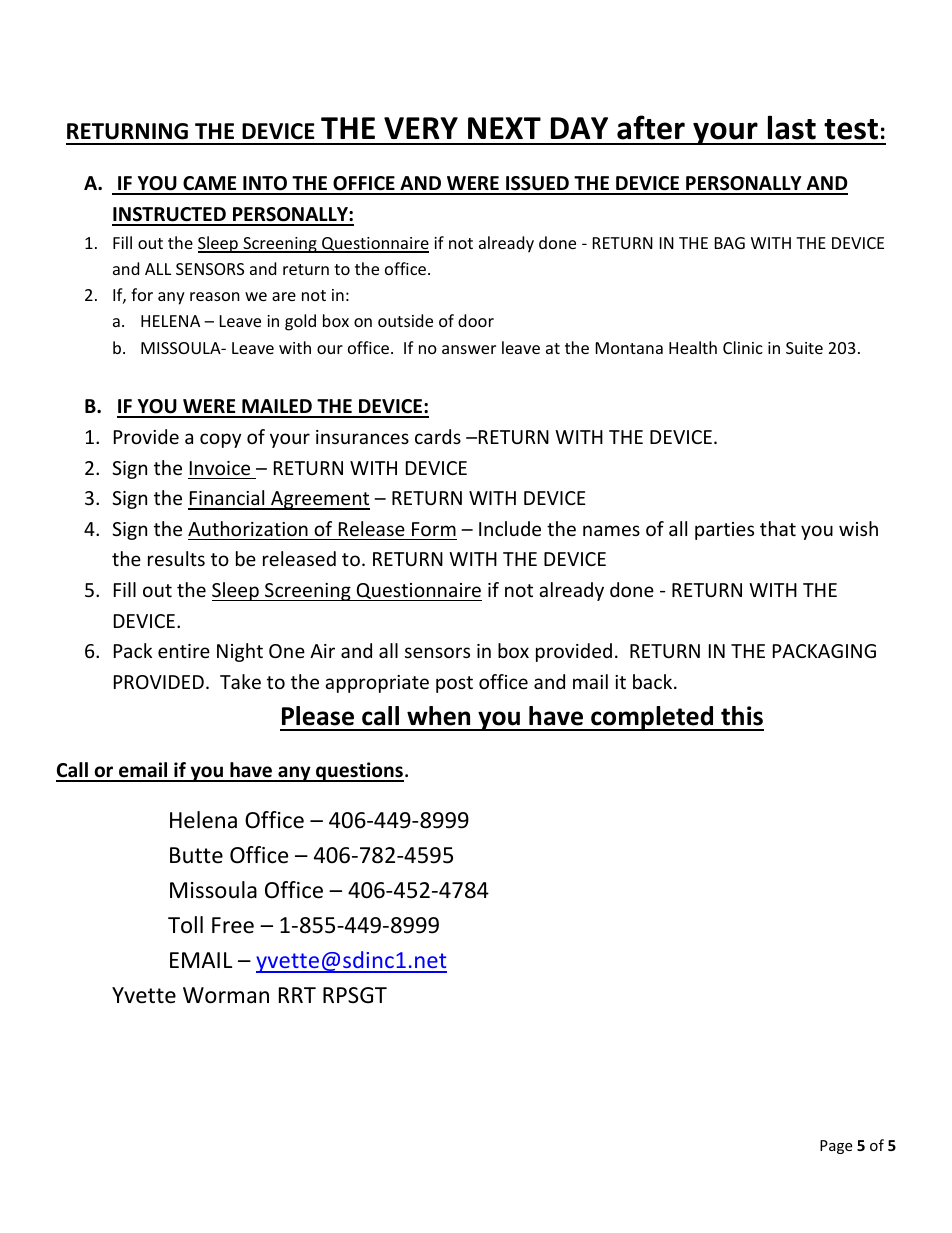  What do you see at coordinates (792, 127) in the image?
I see `last` at bounding box center [792, 127].
